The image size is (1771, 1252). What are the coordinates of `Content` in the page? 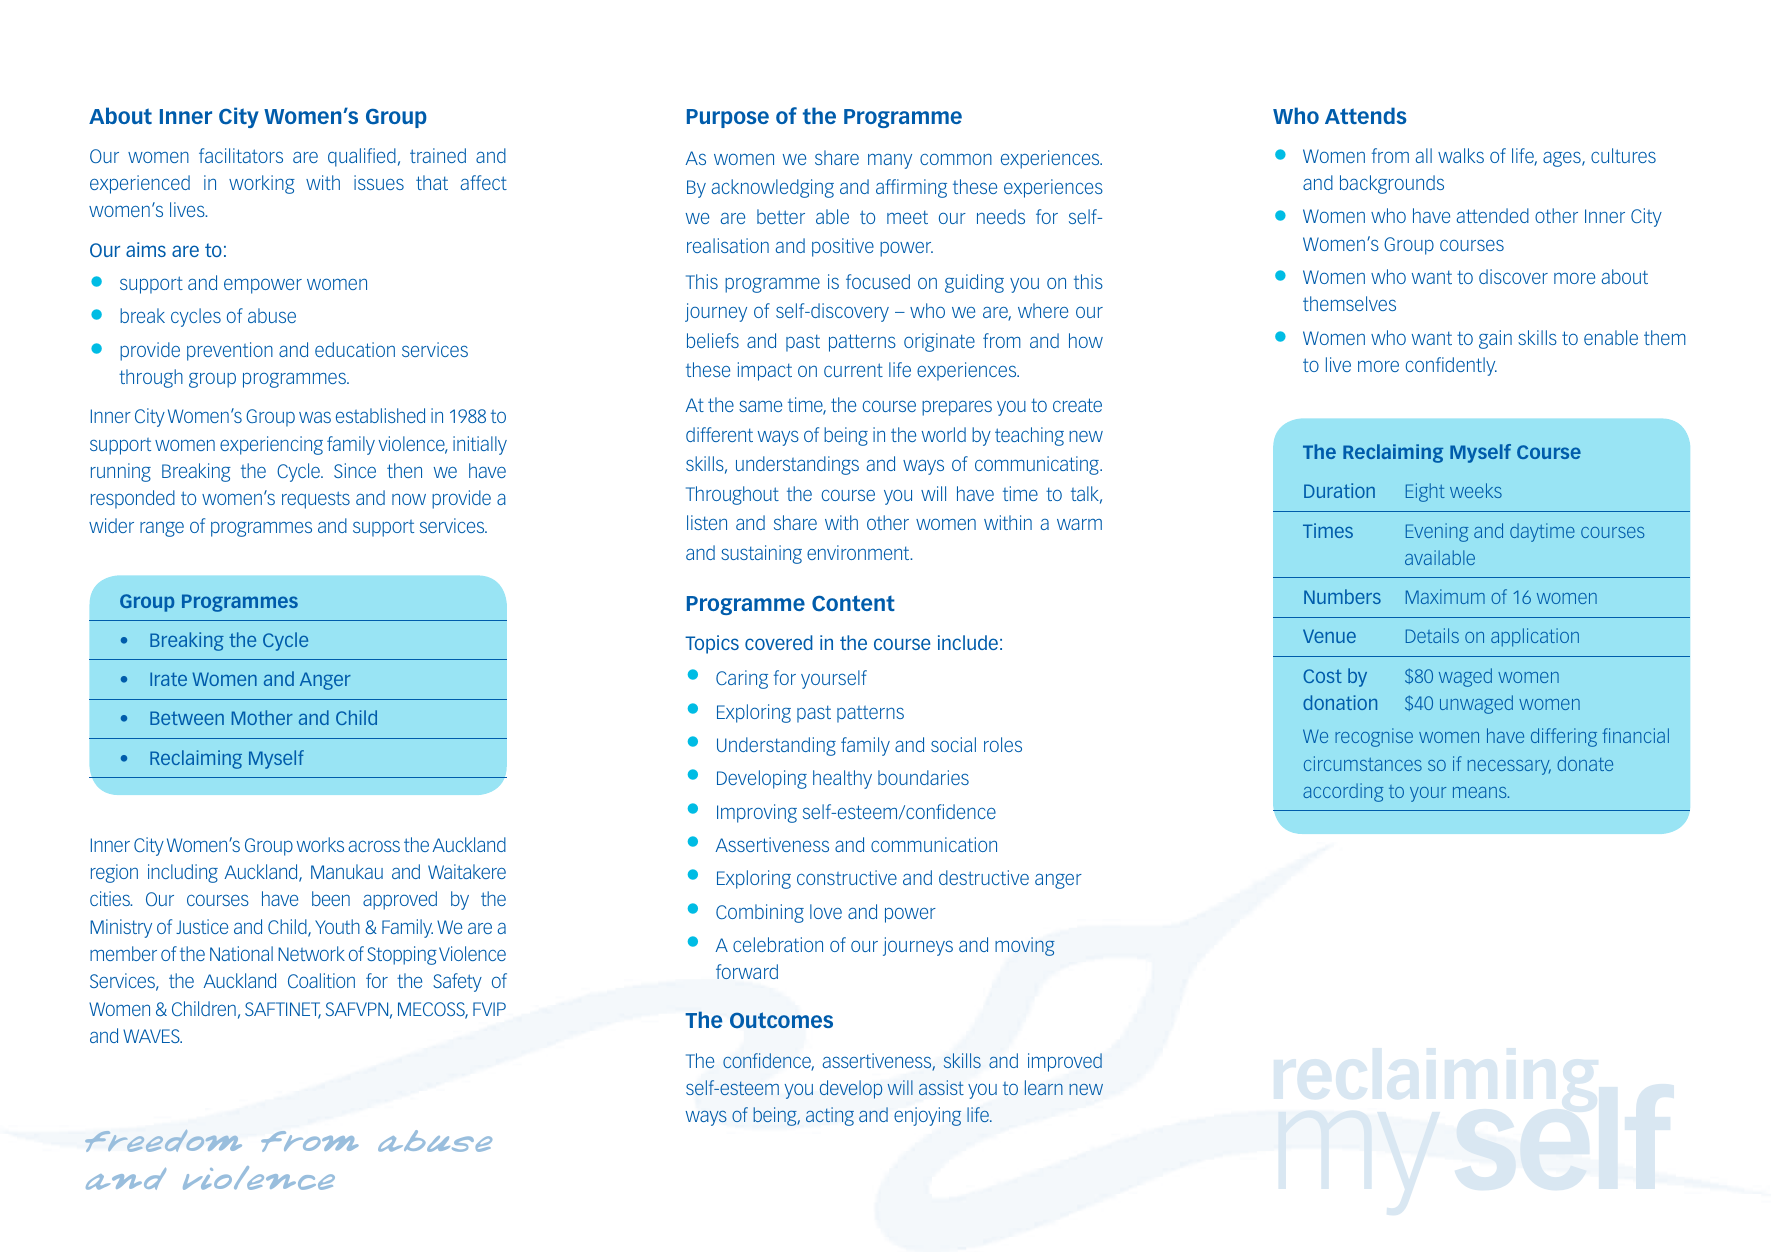 It's located at (853, 603).
